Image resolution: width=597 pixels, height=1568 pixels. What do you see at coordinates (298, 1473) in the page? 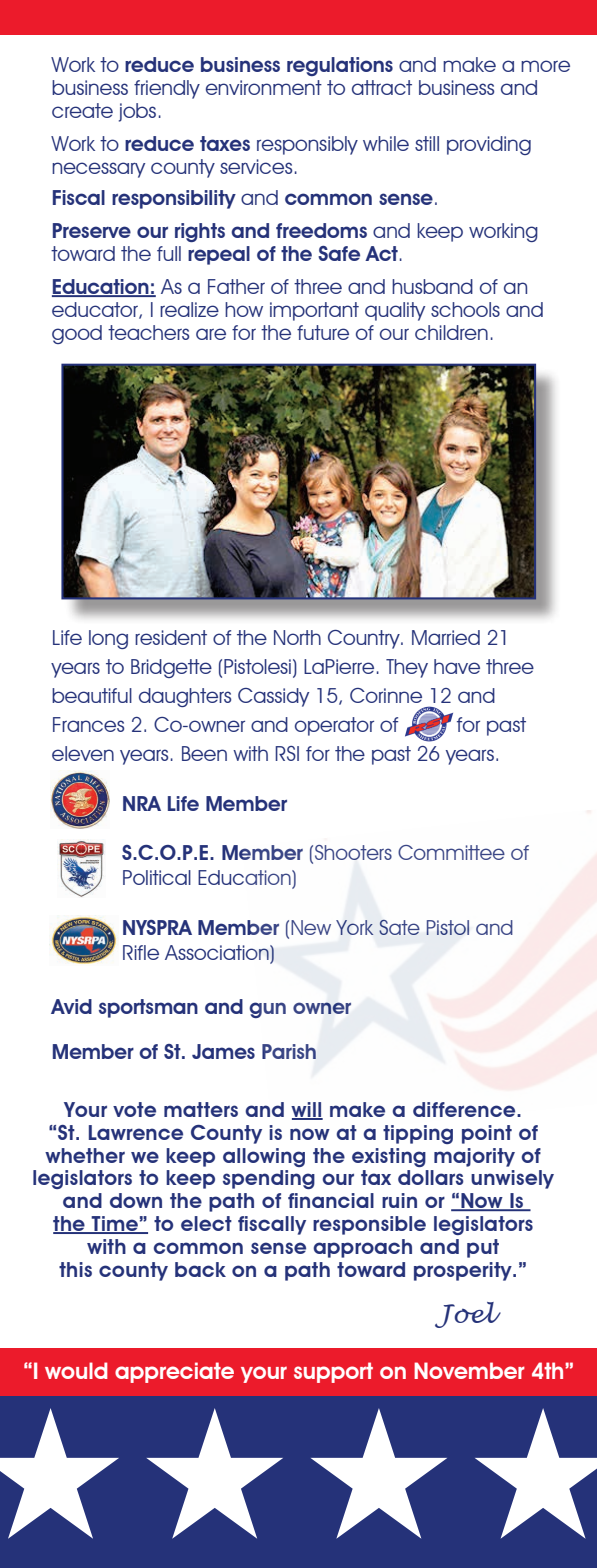
I see `HHHH` at bounding box center [298, 1473].
